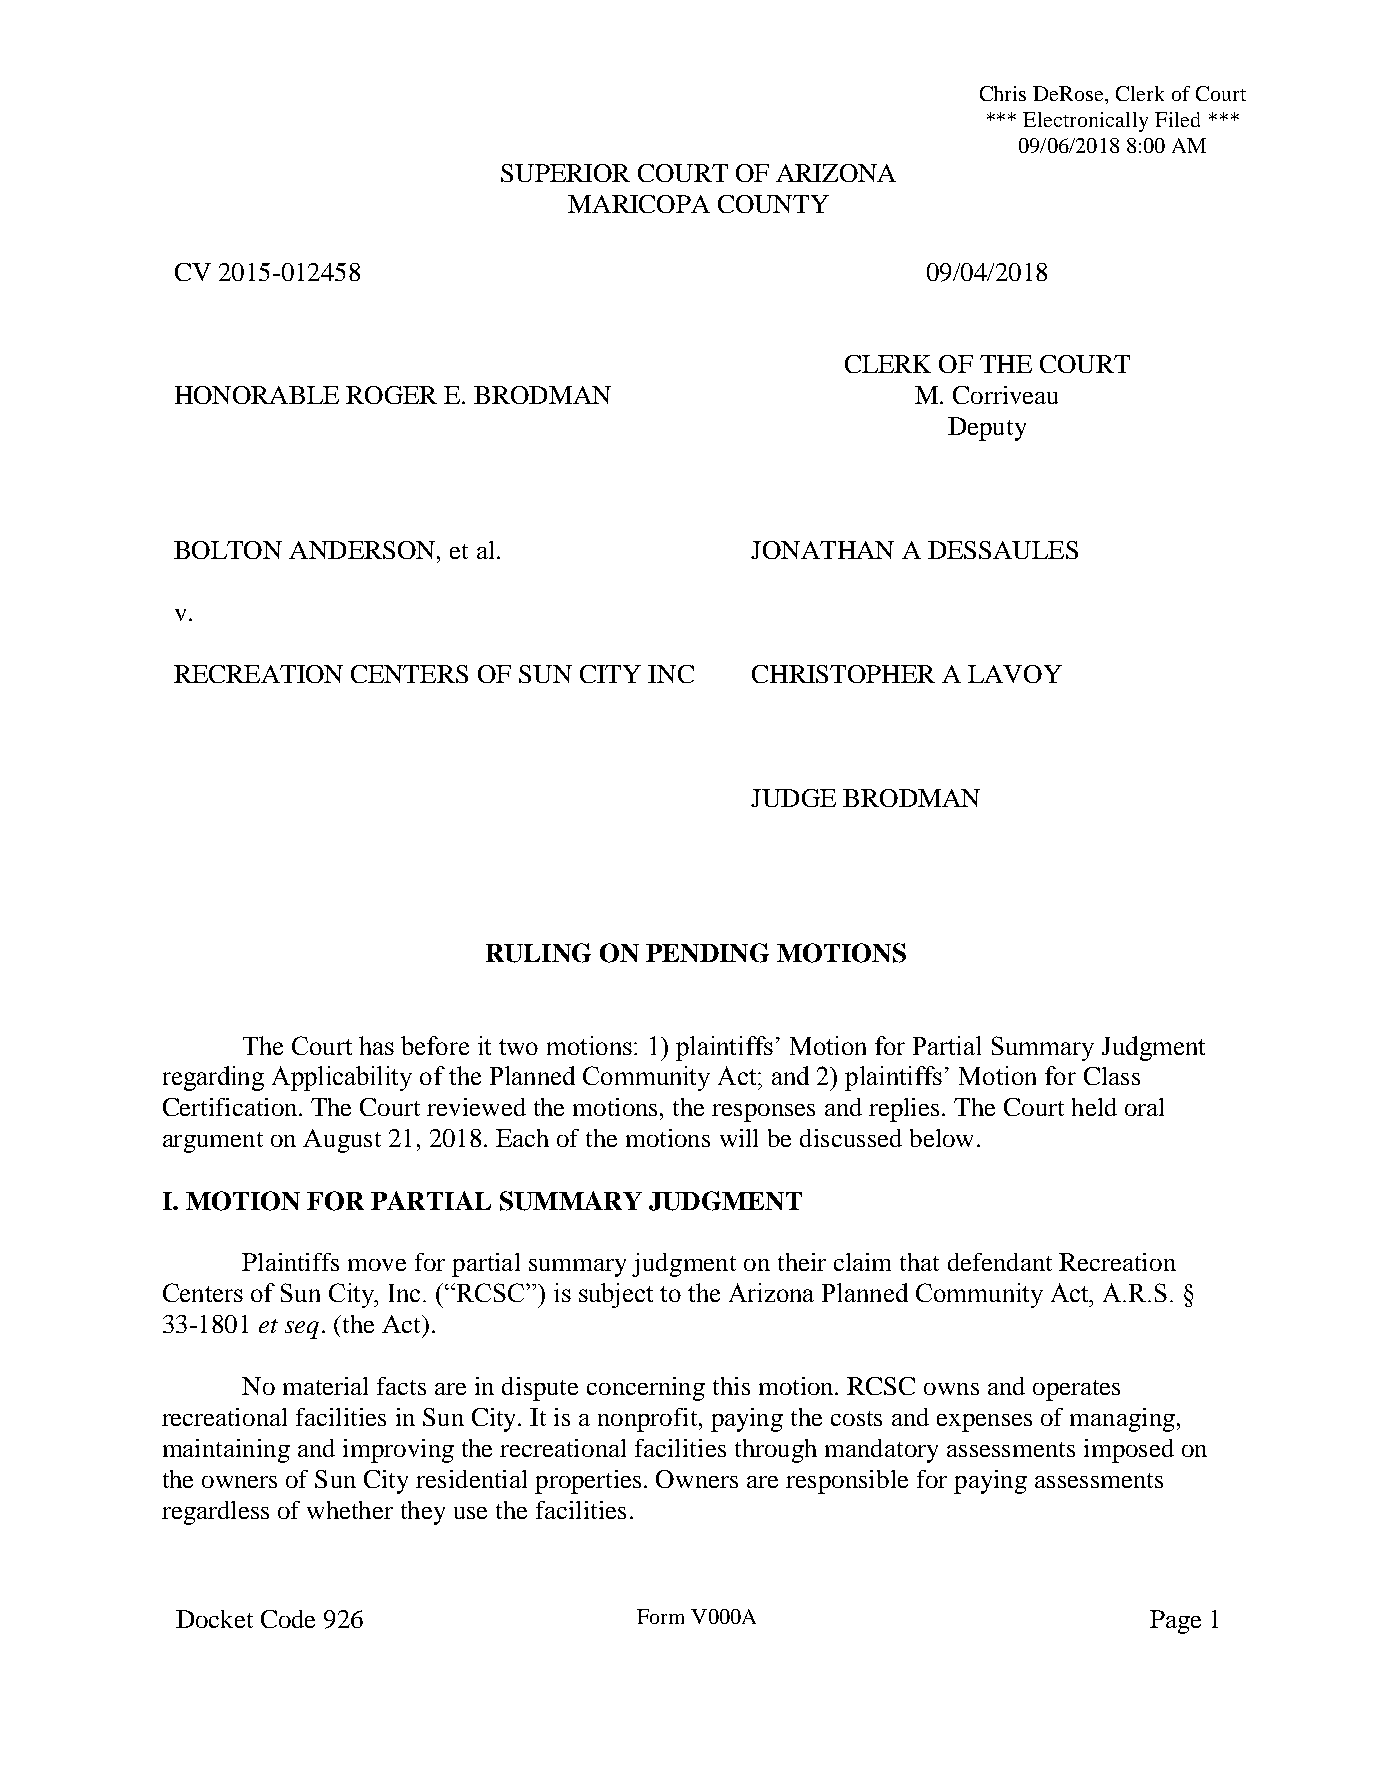 Image resolution: width=1373 pixels, height=1777 pixels. Describe the element at coordinates (1085, 122) in the screenshot. I see `Electronically` at that location.
